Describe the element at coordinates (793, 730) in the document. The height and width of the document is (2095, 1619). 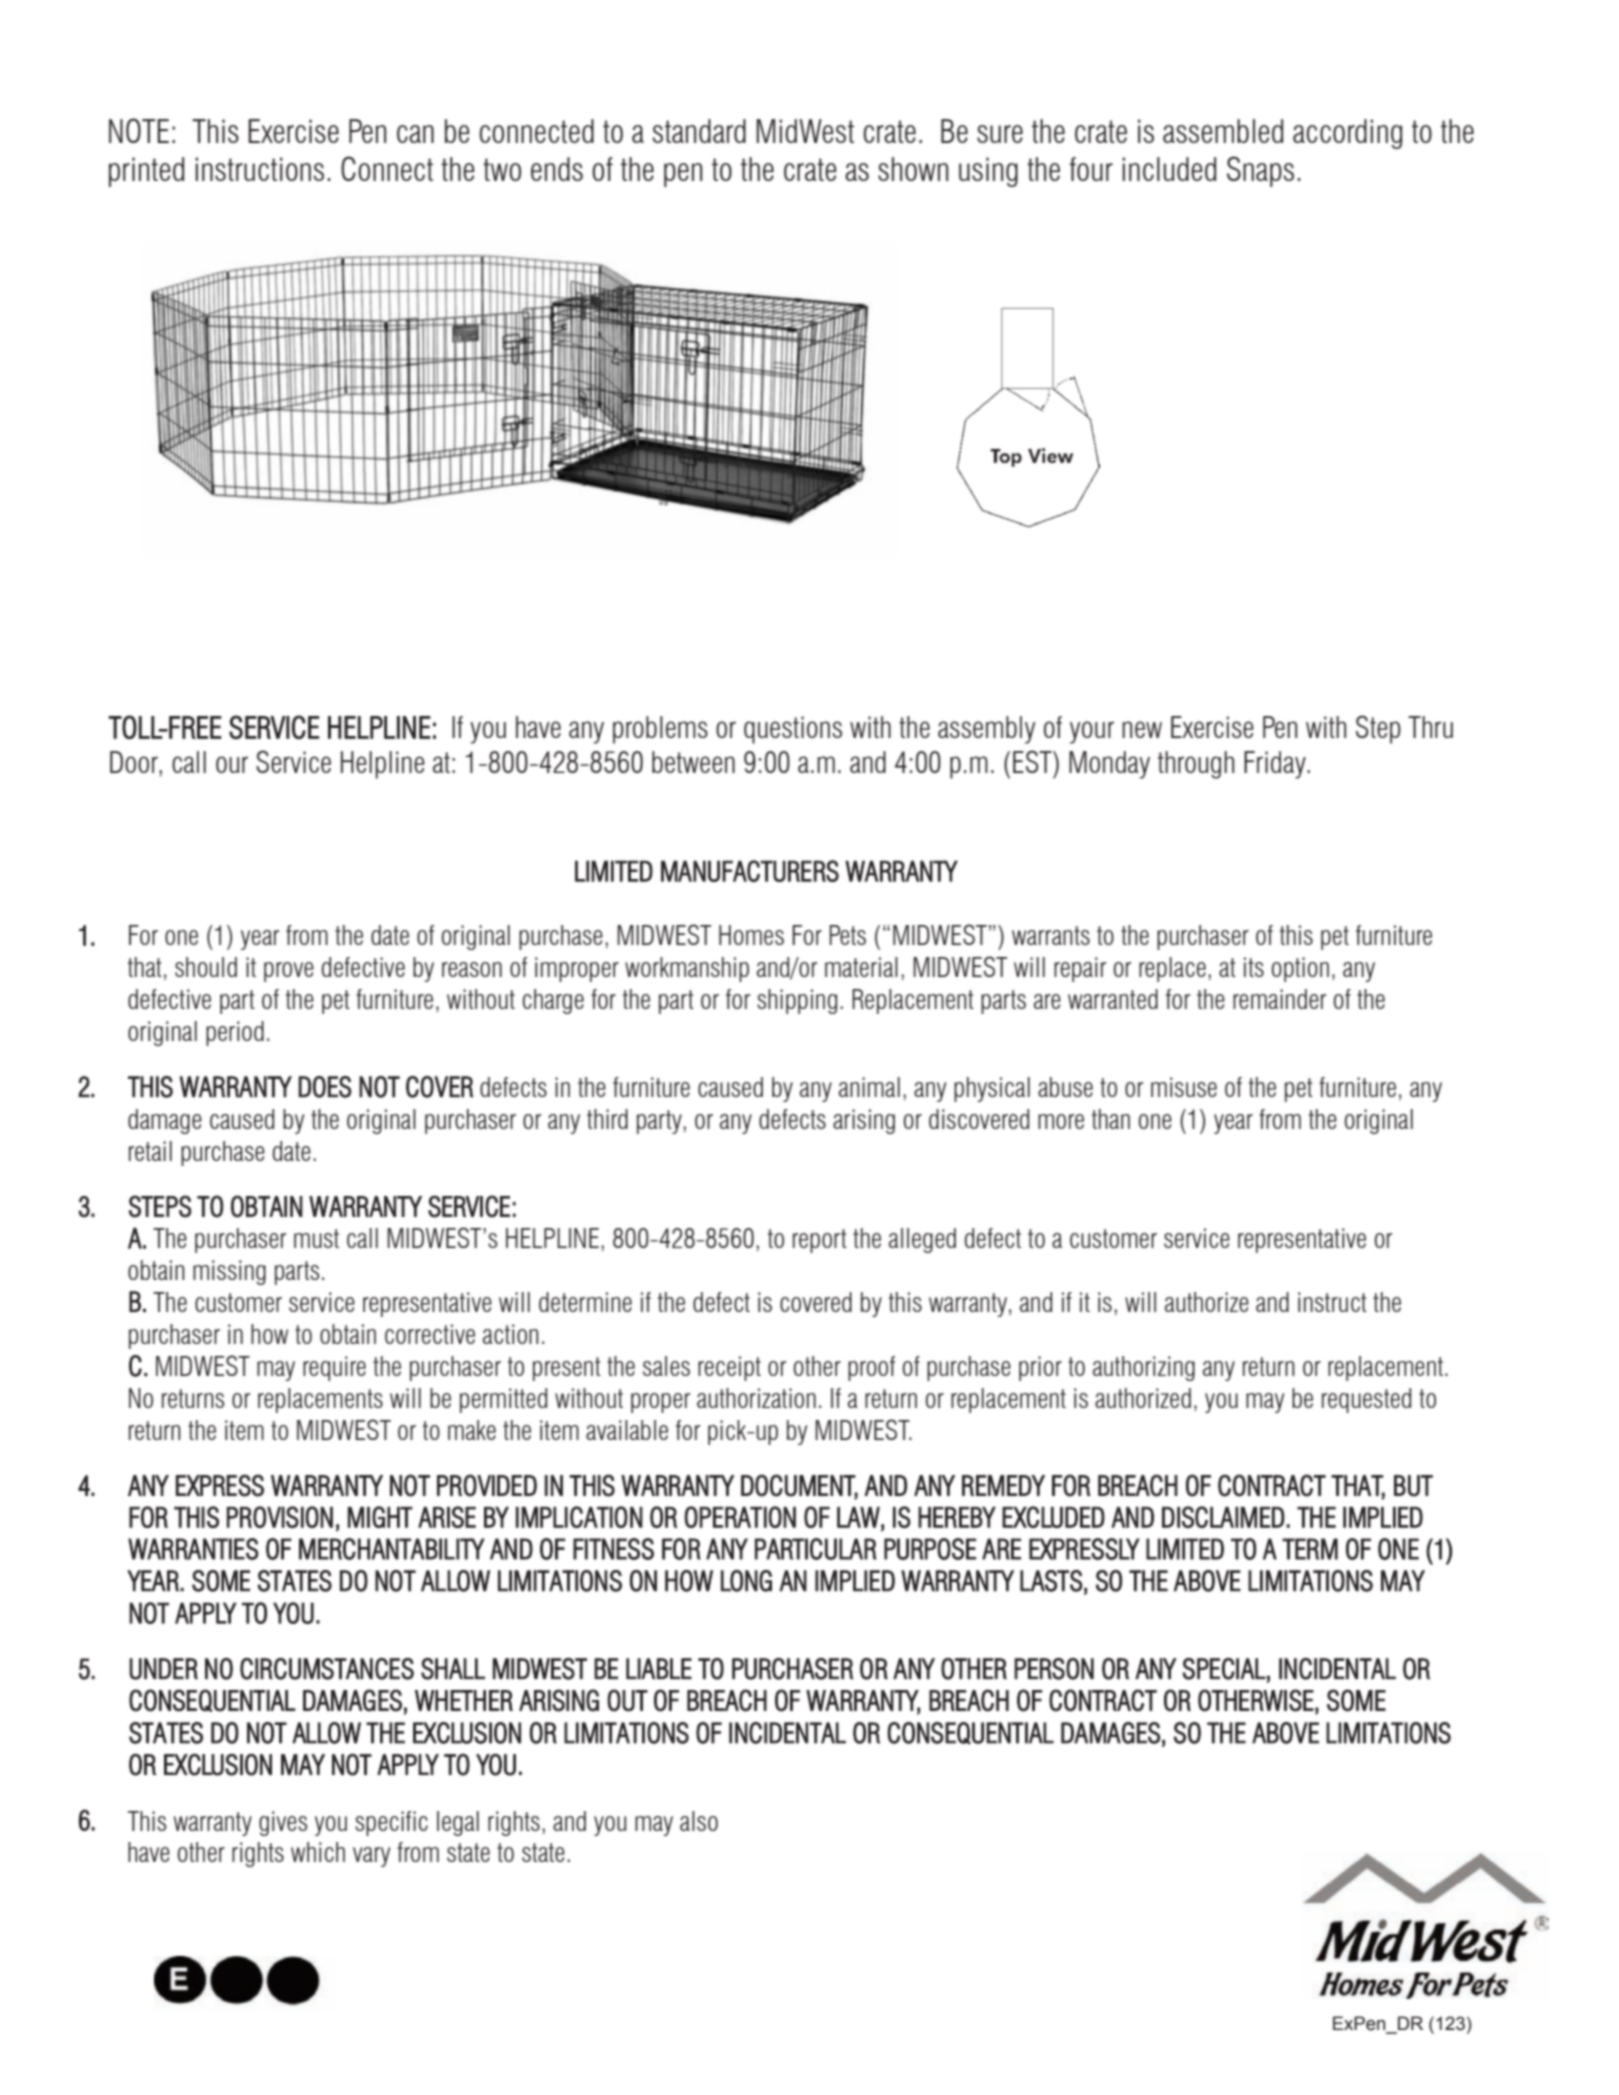
I see `questions` at that location.
